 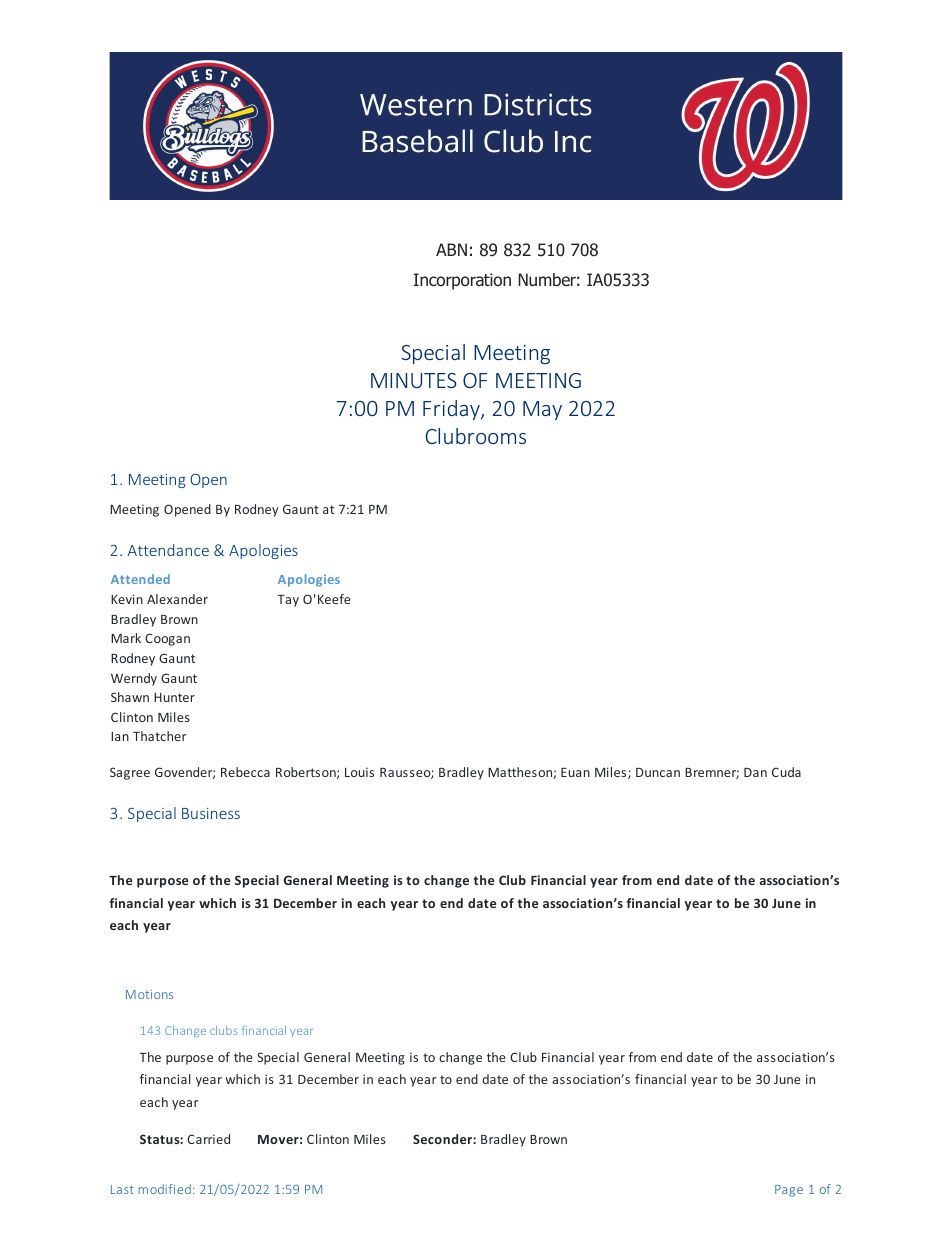 I want to click on May, so click(x=542, y=410).
